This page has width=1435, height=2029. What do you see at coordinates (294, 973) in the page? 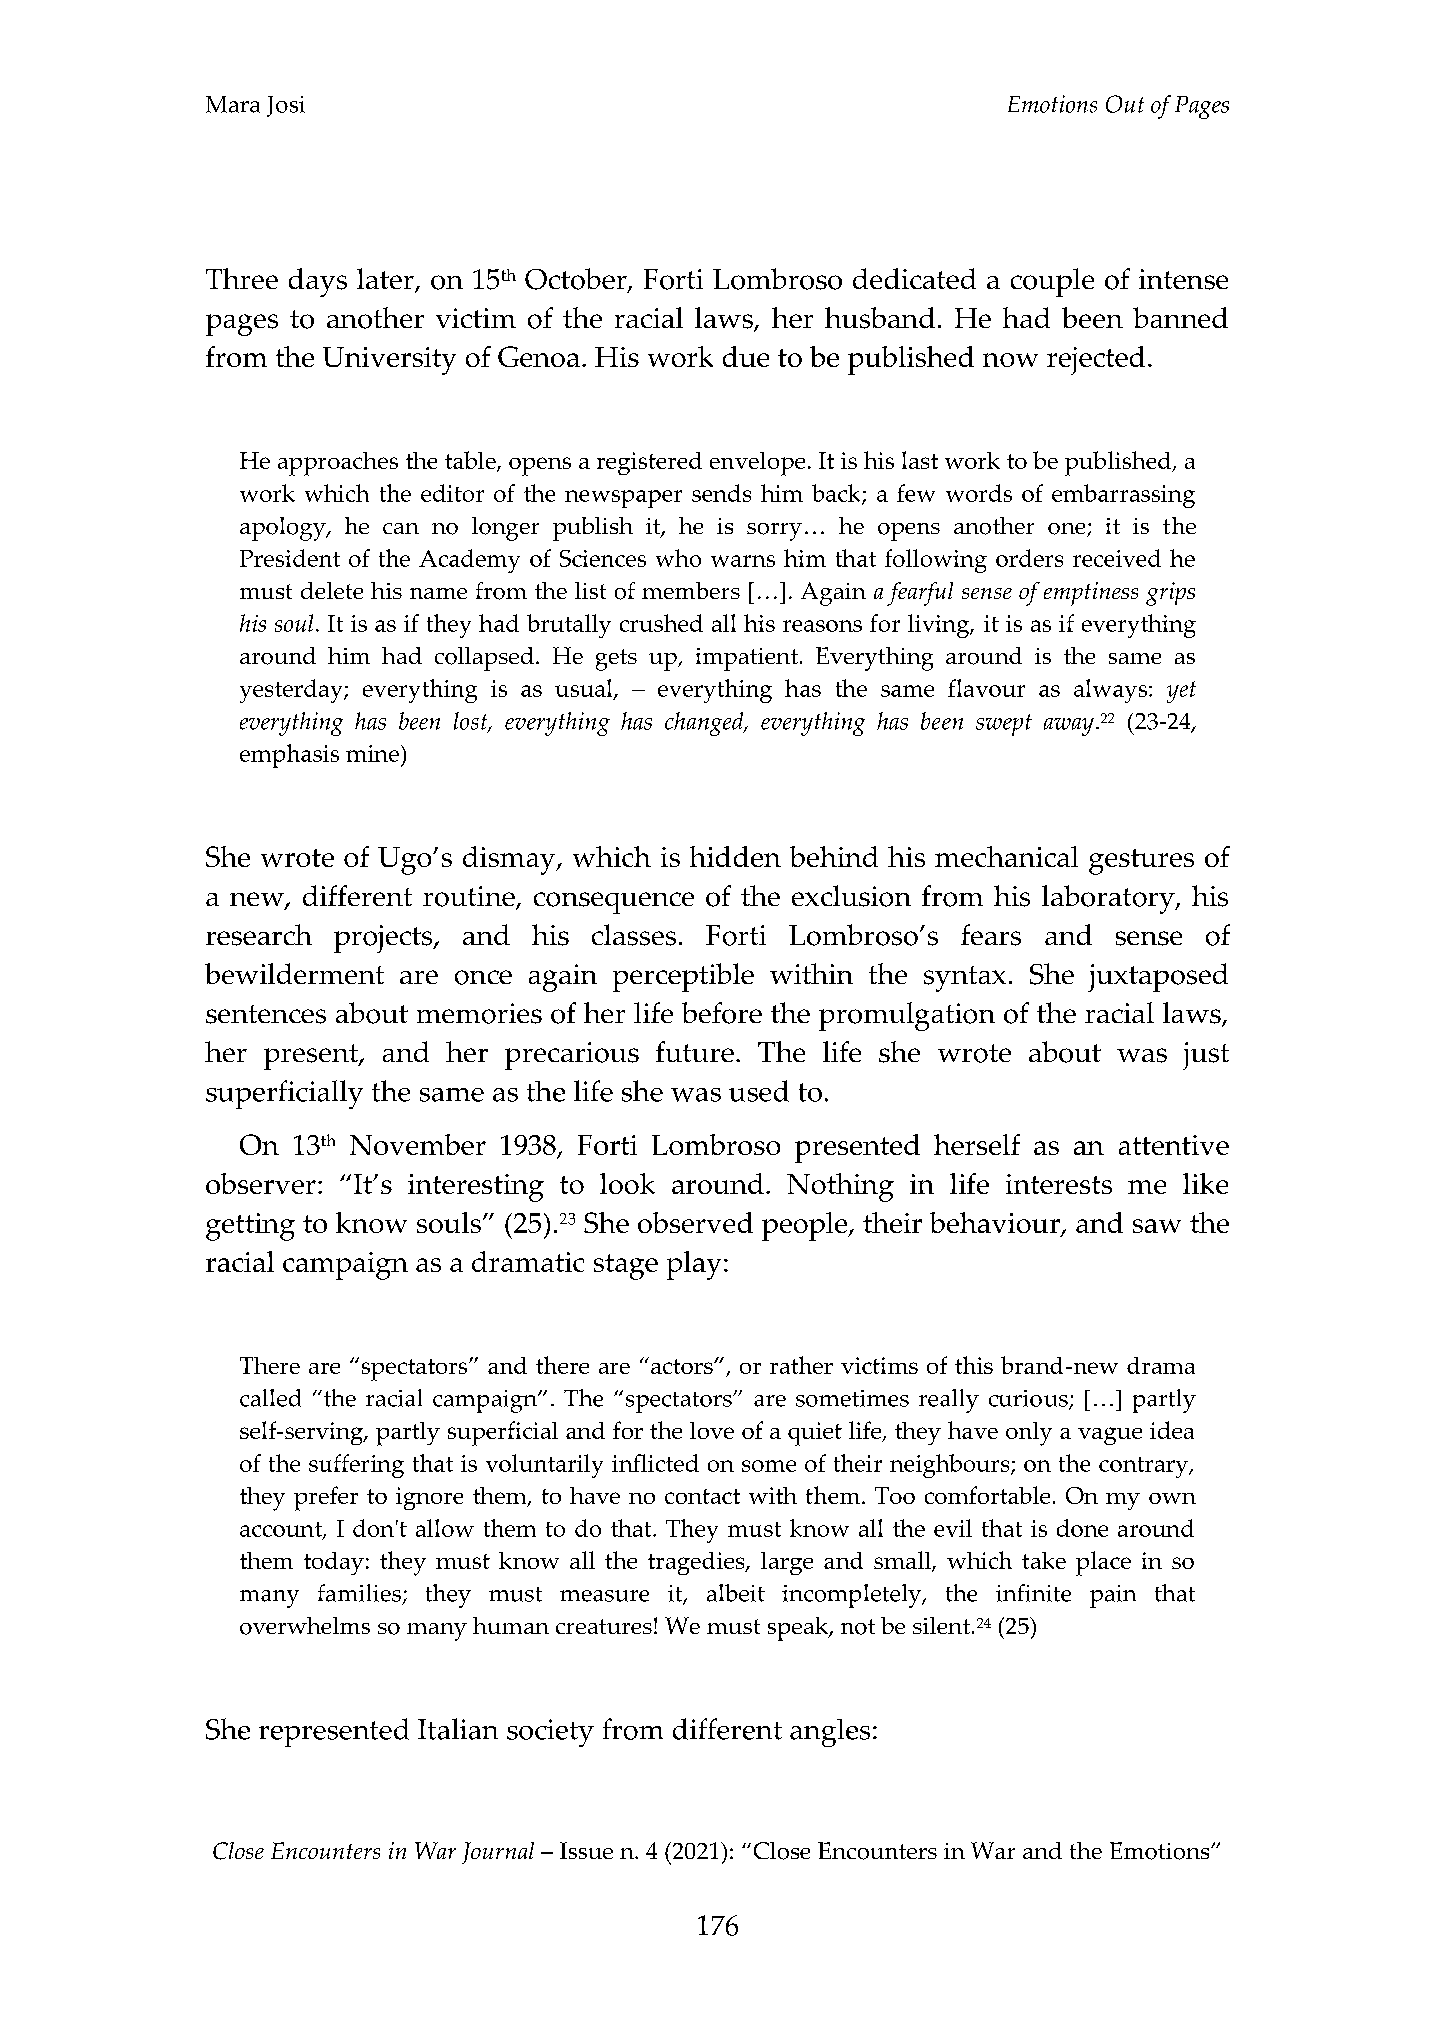
I see `bewilderment` at bounding box center [294, 973].
